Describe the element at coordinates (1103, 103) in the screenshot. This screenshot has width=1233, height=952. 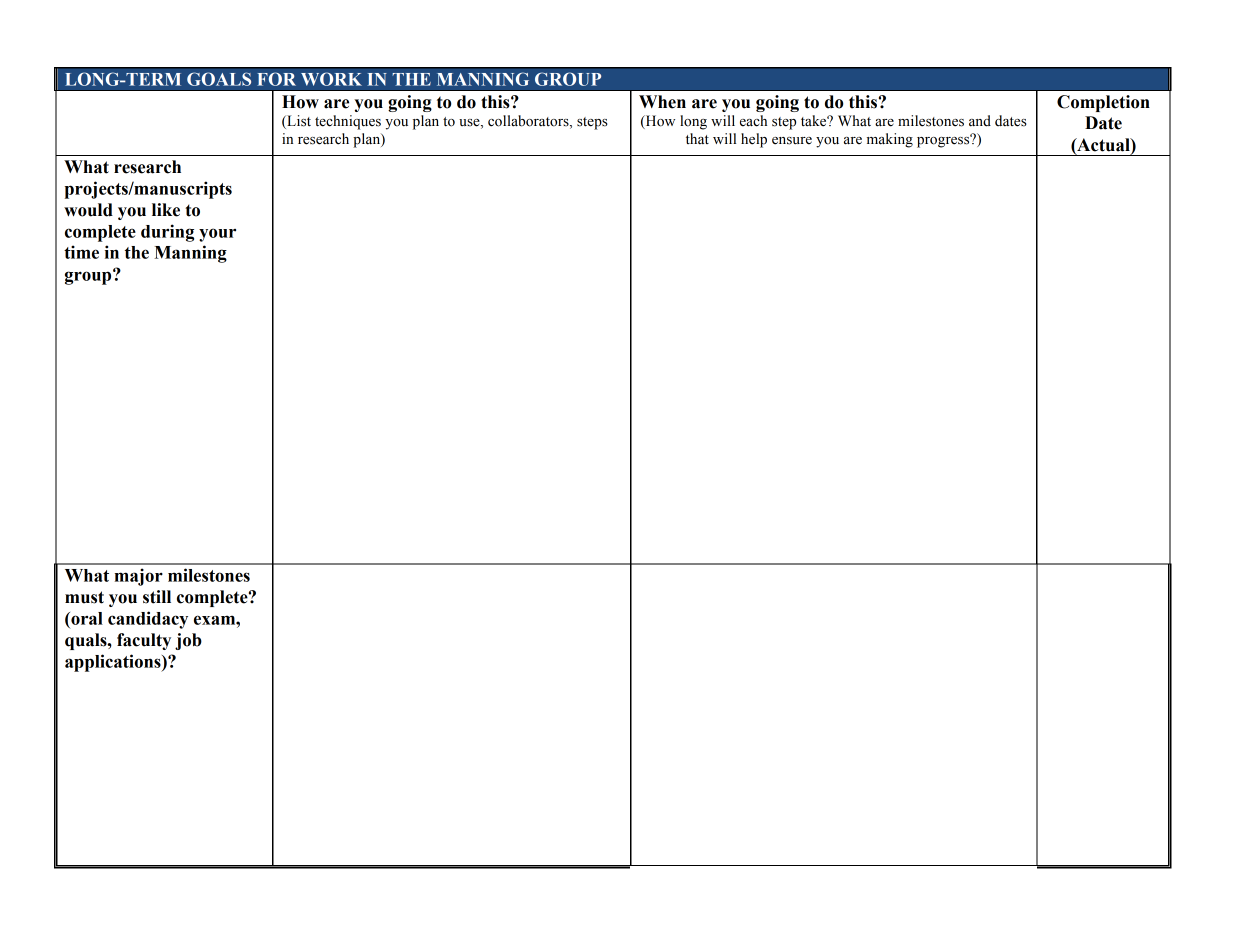
I see `Completion` at that location.
